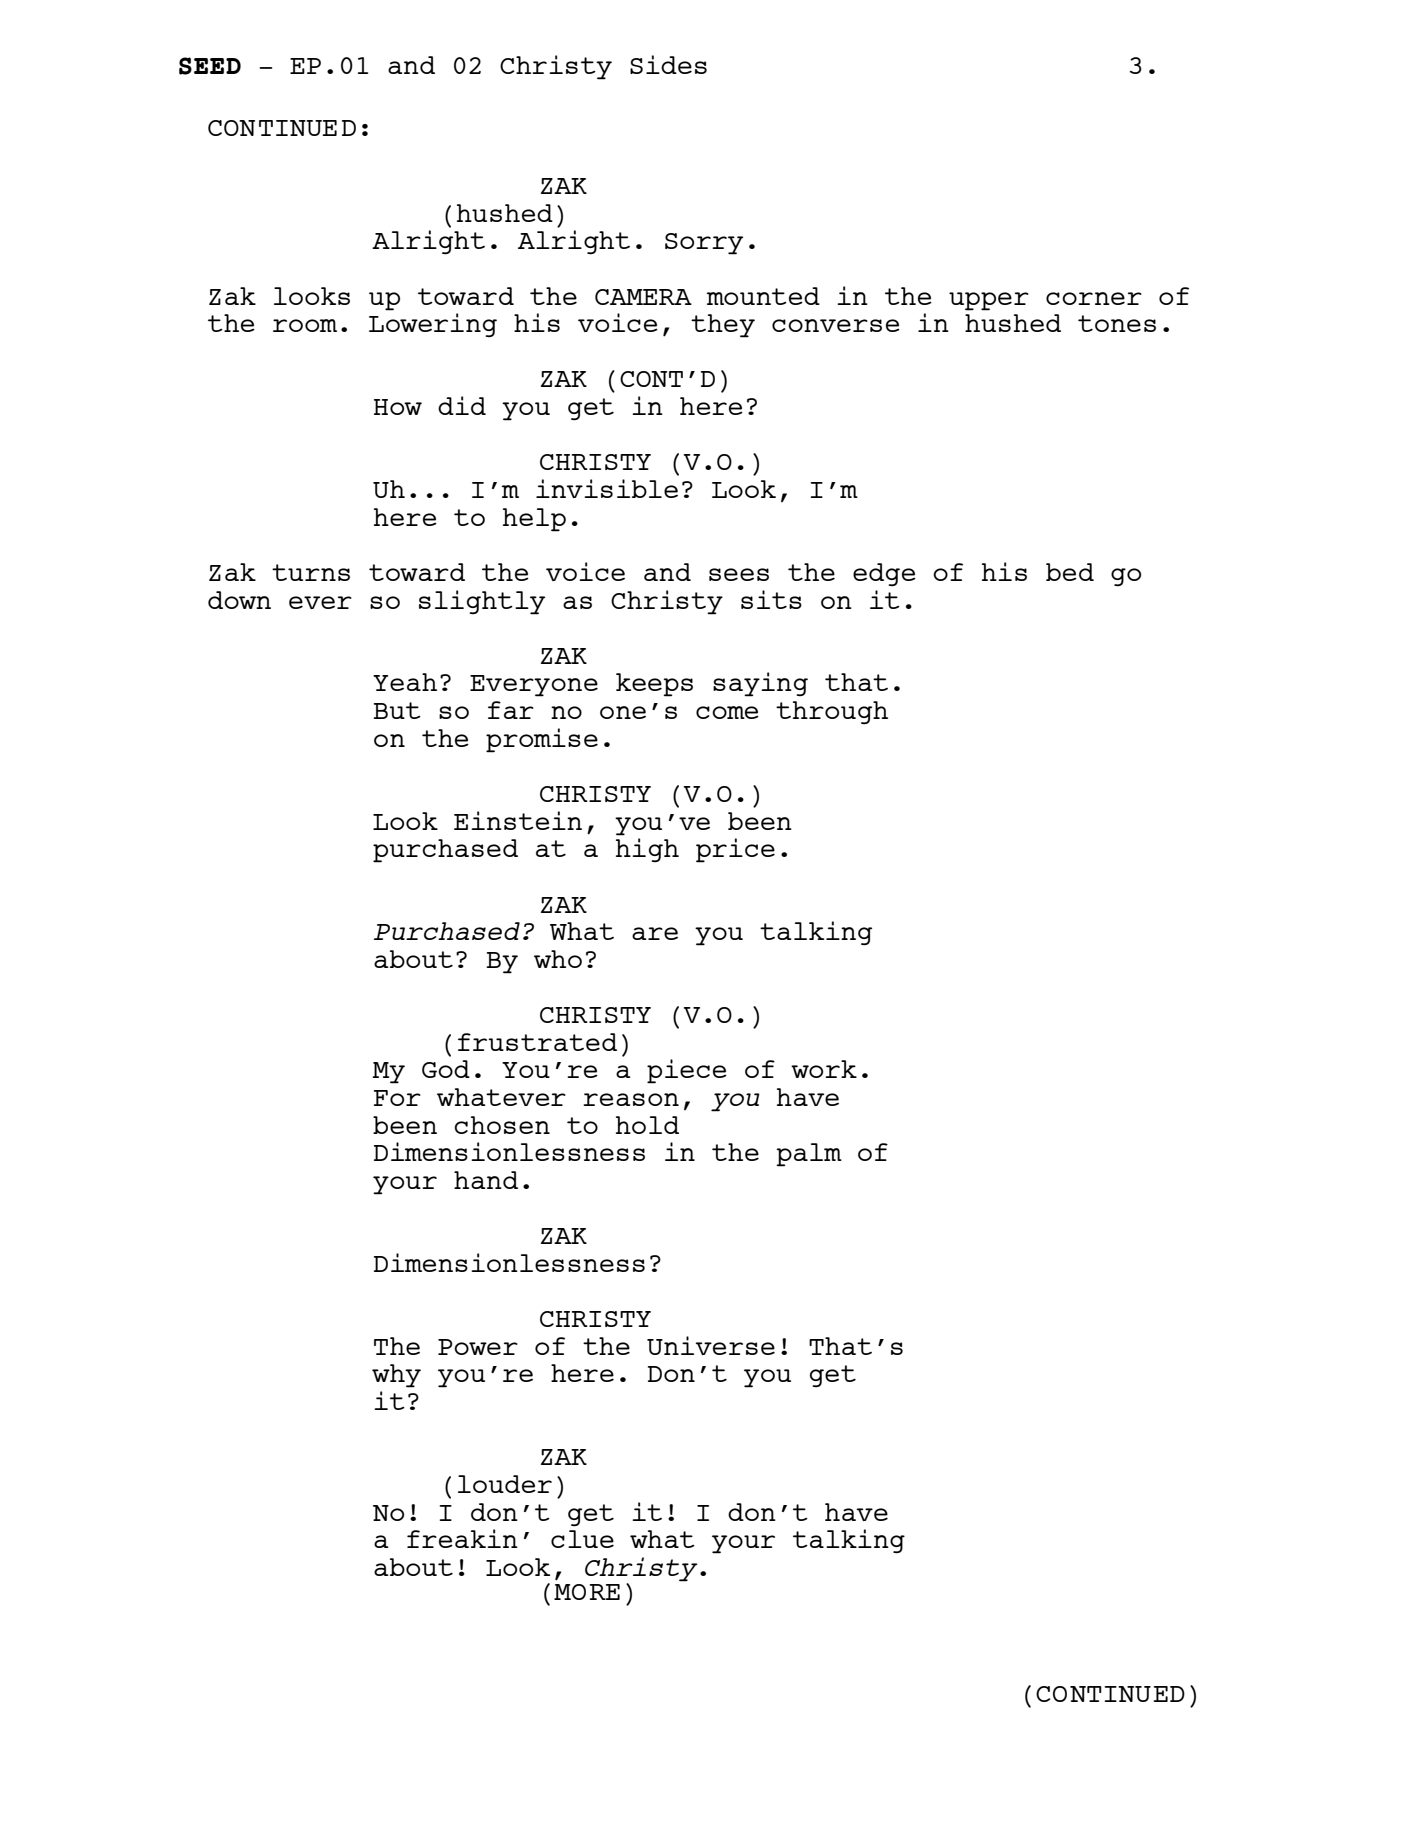  Describe the element at coordinates (832, 713) in the screenshot. I see `through` at that location.
